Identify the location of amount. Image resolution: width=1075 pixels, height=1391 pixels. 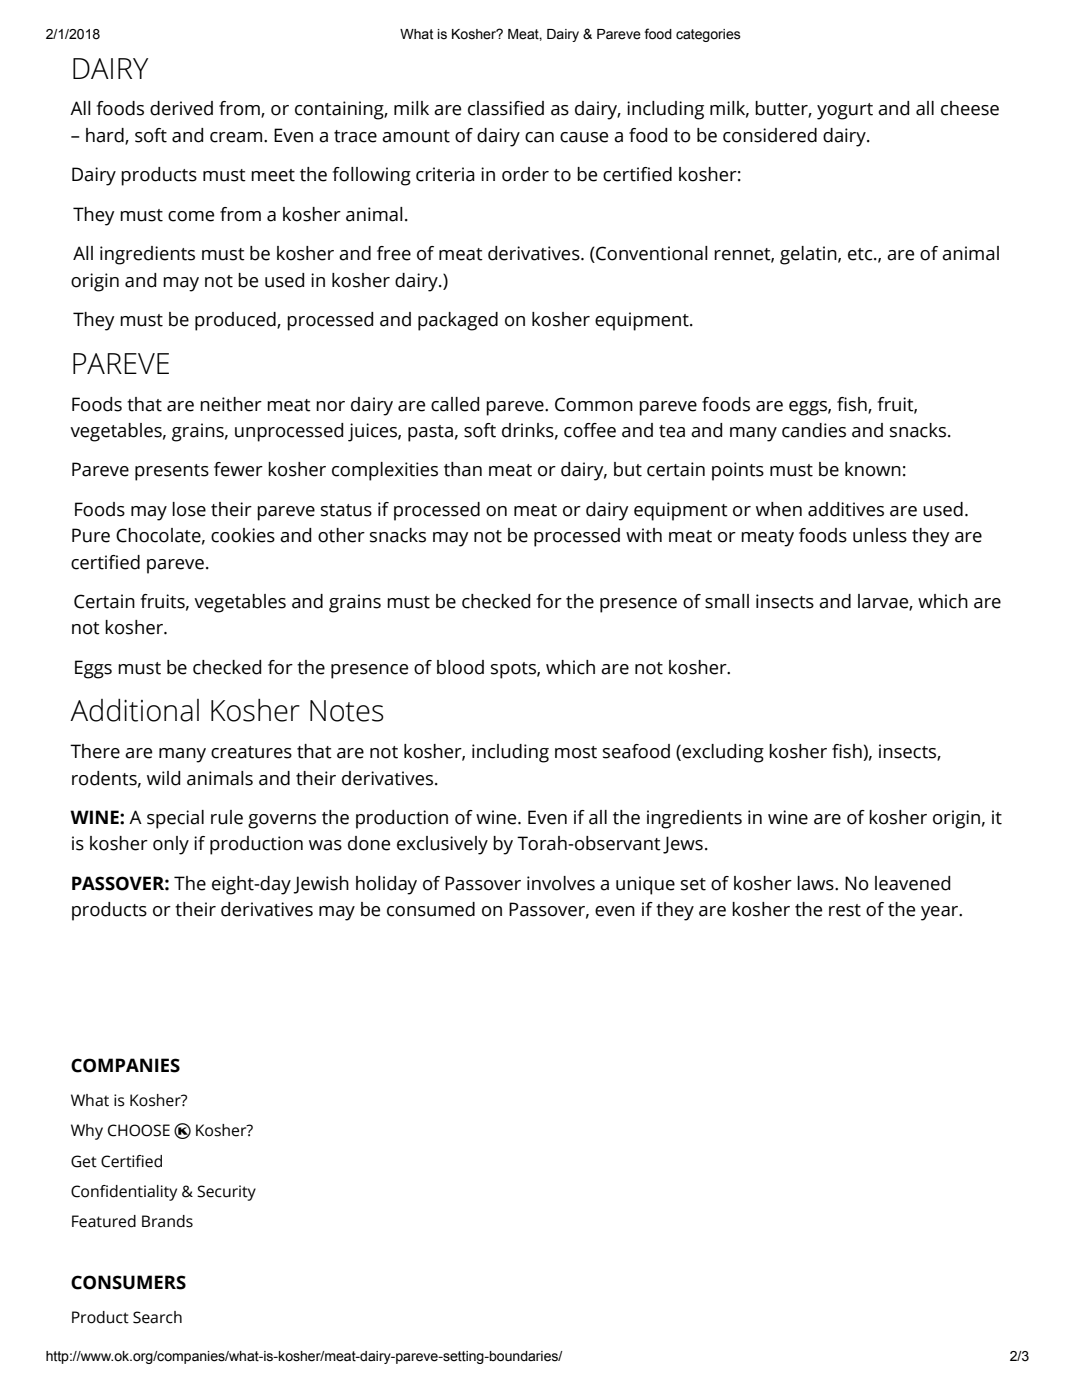
(416, 136).
